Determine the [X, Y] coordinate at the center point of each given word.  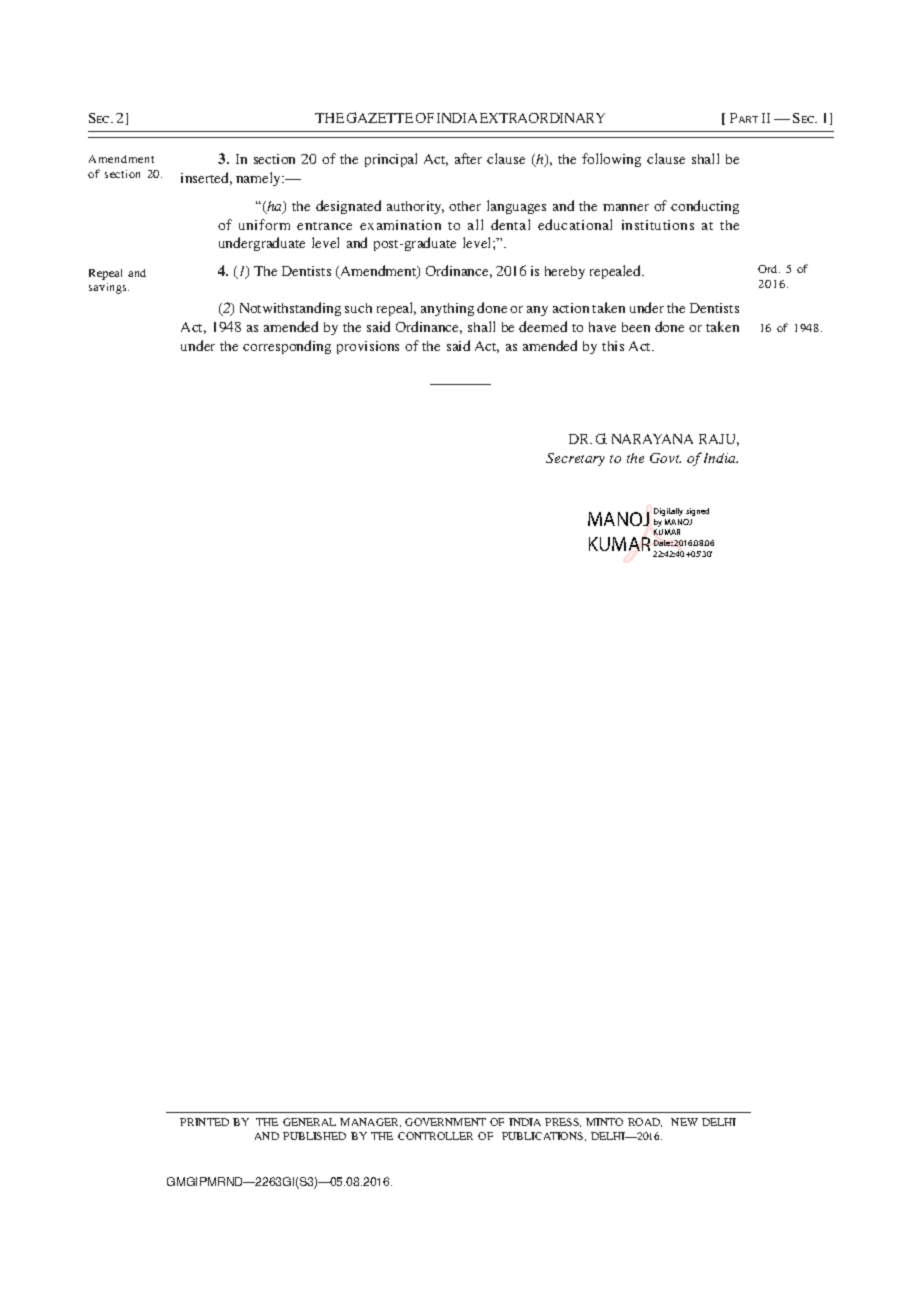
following [611, 160]
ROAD [645, 1122]
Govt [665, 458]
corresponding [287, 347]
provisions [368, 347]
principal [391, 160]
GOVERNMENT [445, 1122]
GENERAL [309, 1122]
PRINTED [204, 1122]
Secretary [575, 459]
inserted [206, 178]
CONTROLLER [435, 1136]
